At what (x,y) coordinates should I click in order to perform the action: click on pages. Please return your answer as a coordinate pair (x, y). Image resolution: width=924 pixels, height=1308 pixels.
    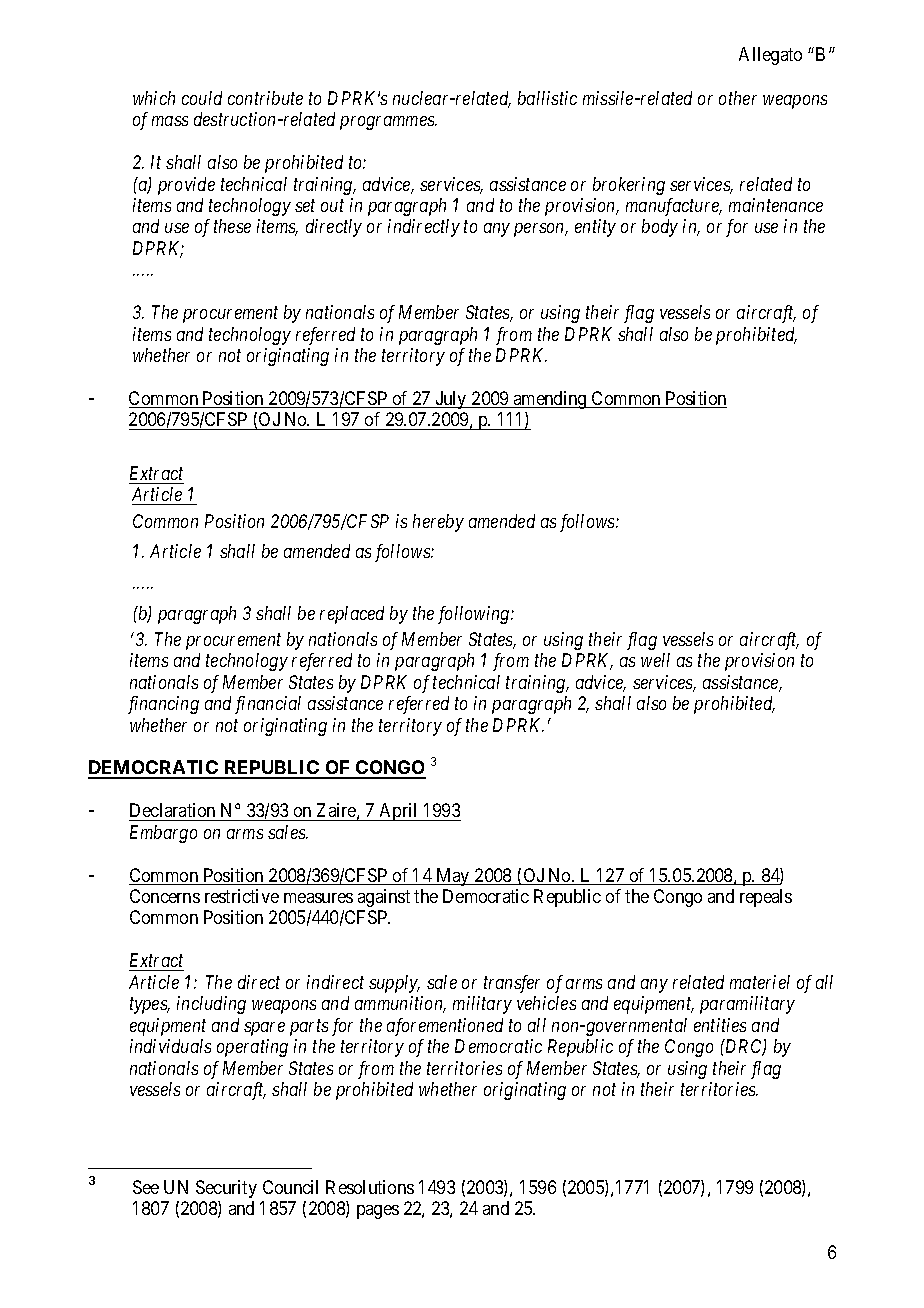
    Looking at the image, I should click on (378, 1212).
